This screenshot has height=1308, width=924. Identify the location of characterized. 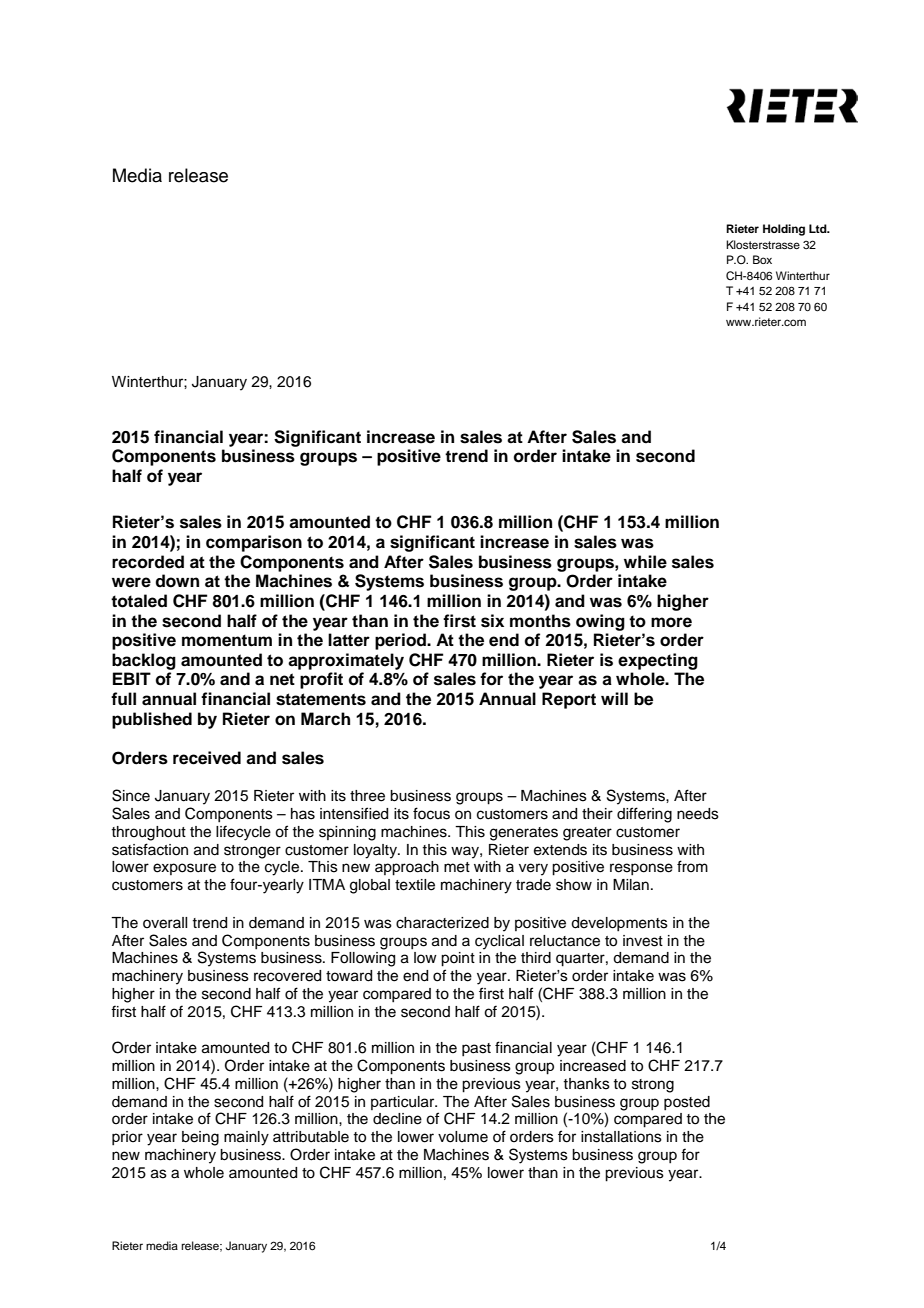
(442, 923).
